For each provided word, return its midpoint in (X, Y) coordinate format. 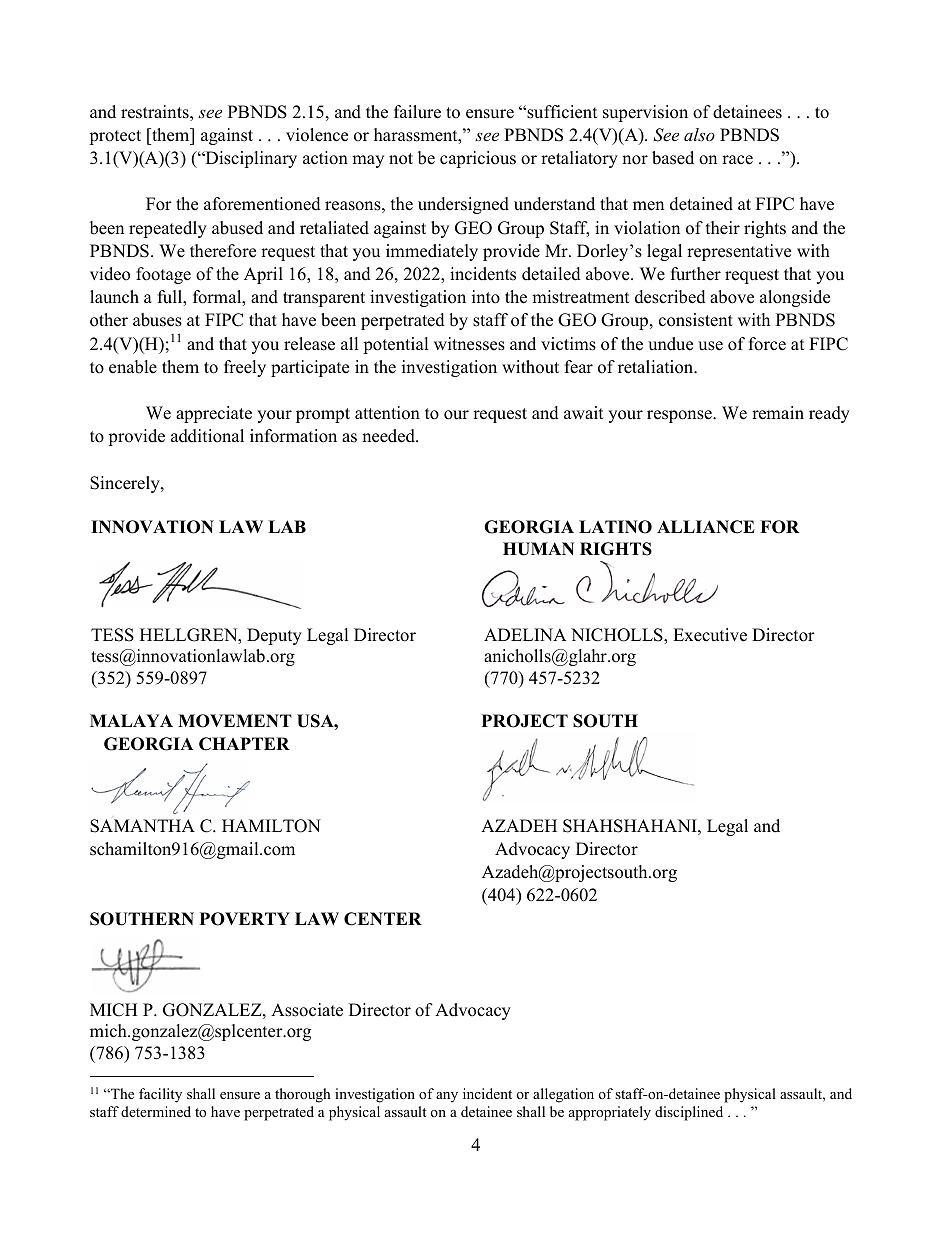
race (737, 160)
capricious (478, 159)
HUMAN (538, 549)
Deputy (274, 636)
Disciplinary (250, 159)
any (447, 1097)
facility (160, 1095)
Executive (710, 635)
